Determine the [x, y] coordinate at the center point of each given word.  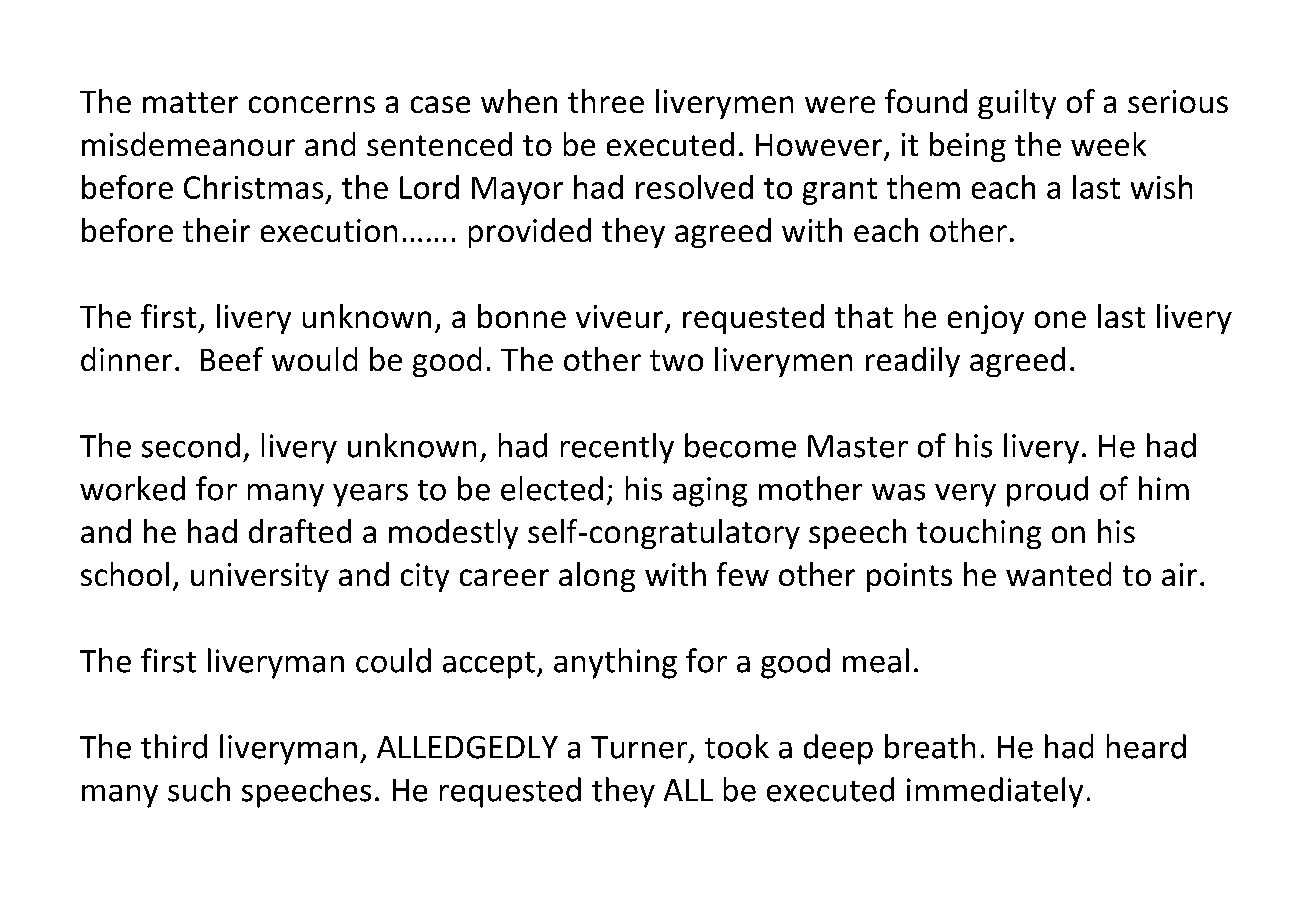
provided [530, 233]
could [393, 660]
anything [615, 663]
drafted [300, 531]
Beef [232, 359]
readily [913, 362]
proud [1047, 491]
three [606, 101]
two [676, 360]
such [199, 789]
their [216, 230]
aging [710, 492]
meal [876, 660]
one [1060, 319]
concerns [312, 104]
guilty [1017, 104]
